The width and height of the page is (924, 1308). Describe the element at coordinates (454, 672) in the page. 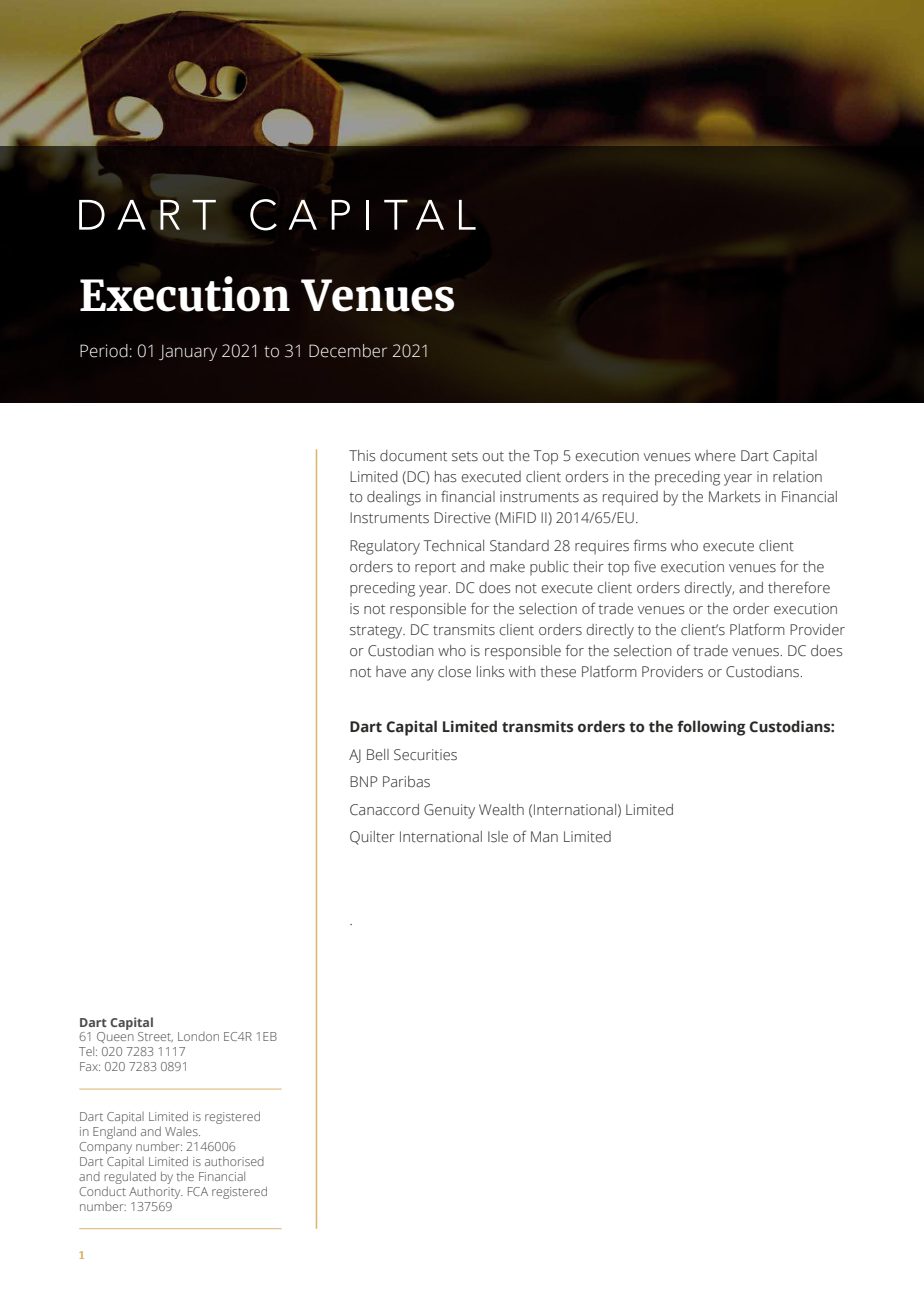

I see `close` at that location.
